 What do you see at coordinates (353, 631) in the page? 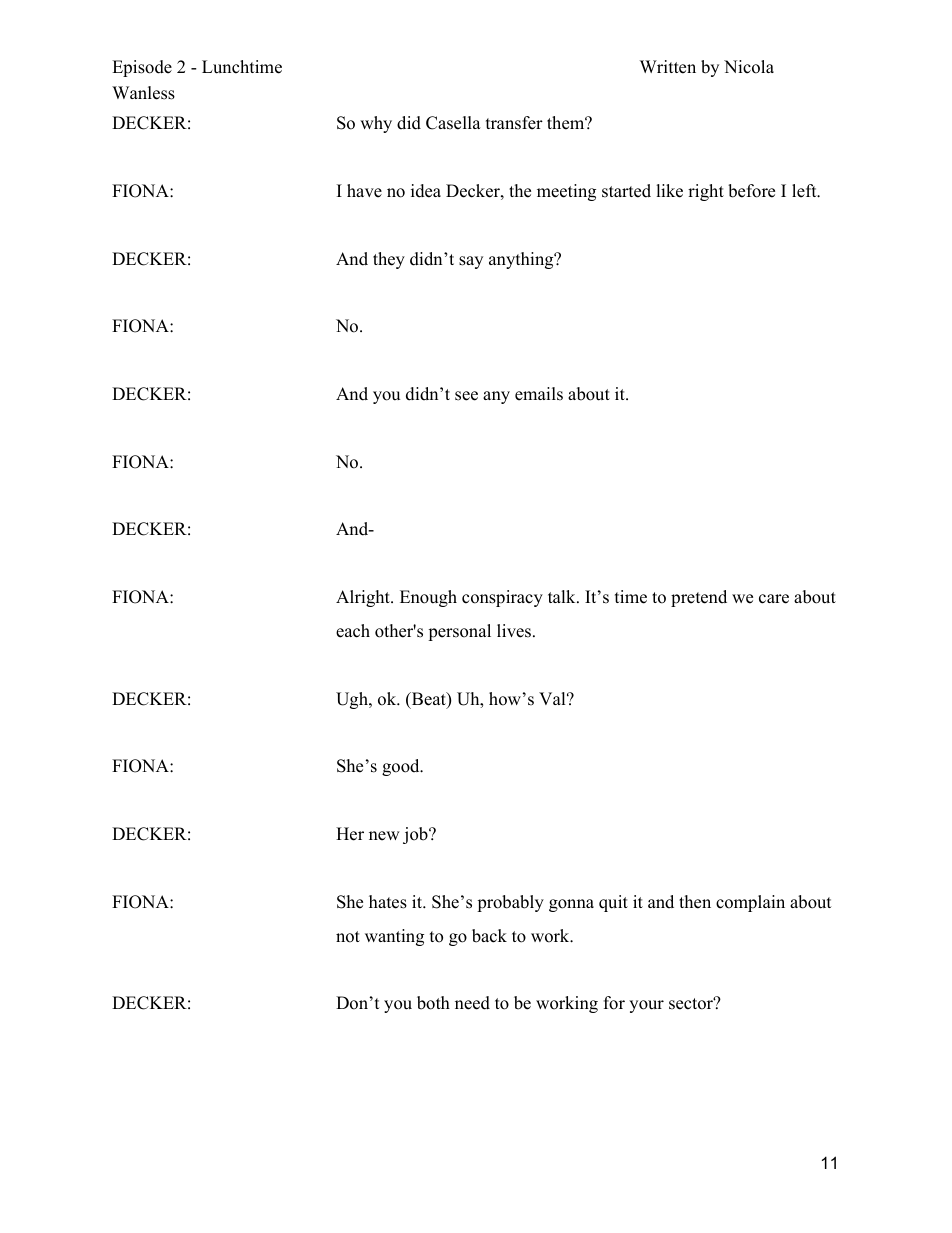
I see `each` at bounding box center [353, 631].
